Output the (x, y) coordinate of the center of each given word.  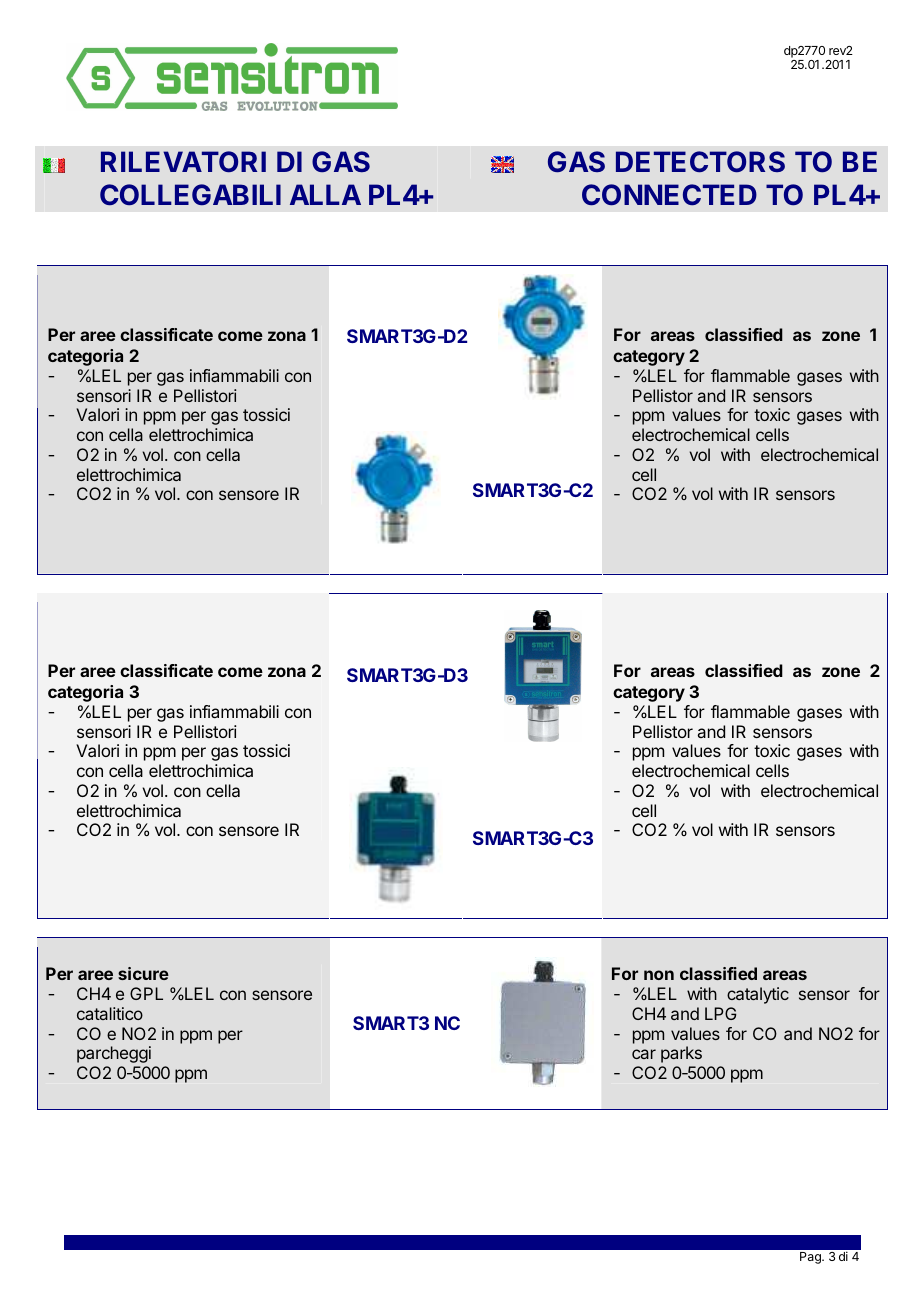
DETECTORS (700, 161)
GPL (146, 993)
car (644, 1054)
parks (681, 1054)
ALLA (325, 194)
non (659, 975)
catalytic (758, 995)
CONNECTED (669, 194)
